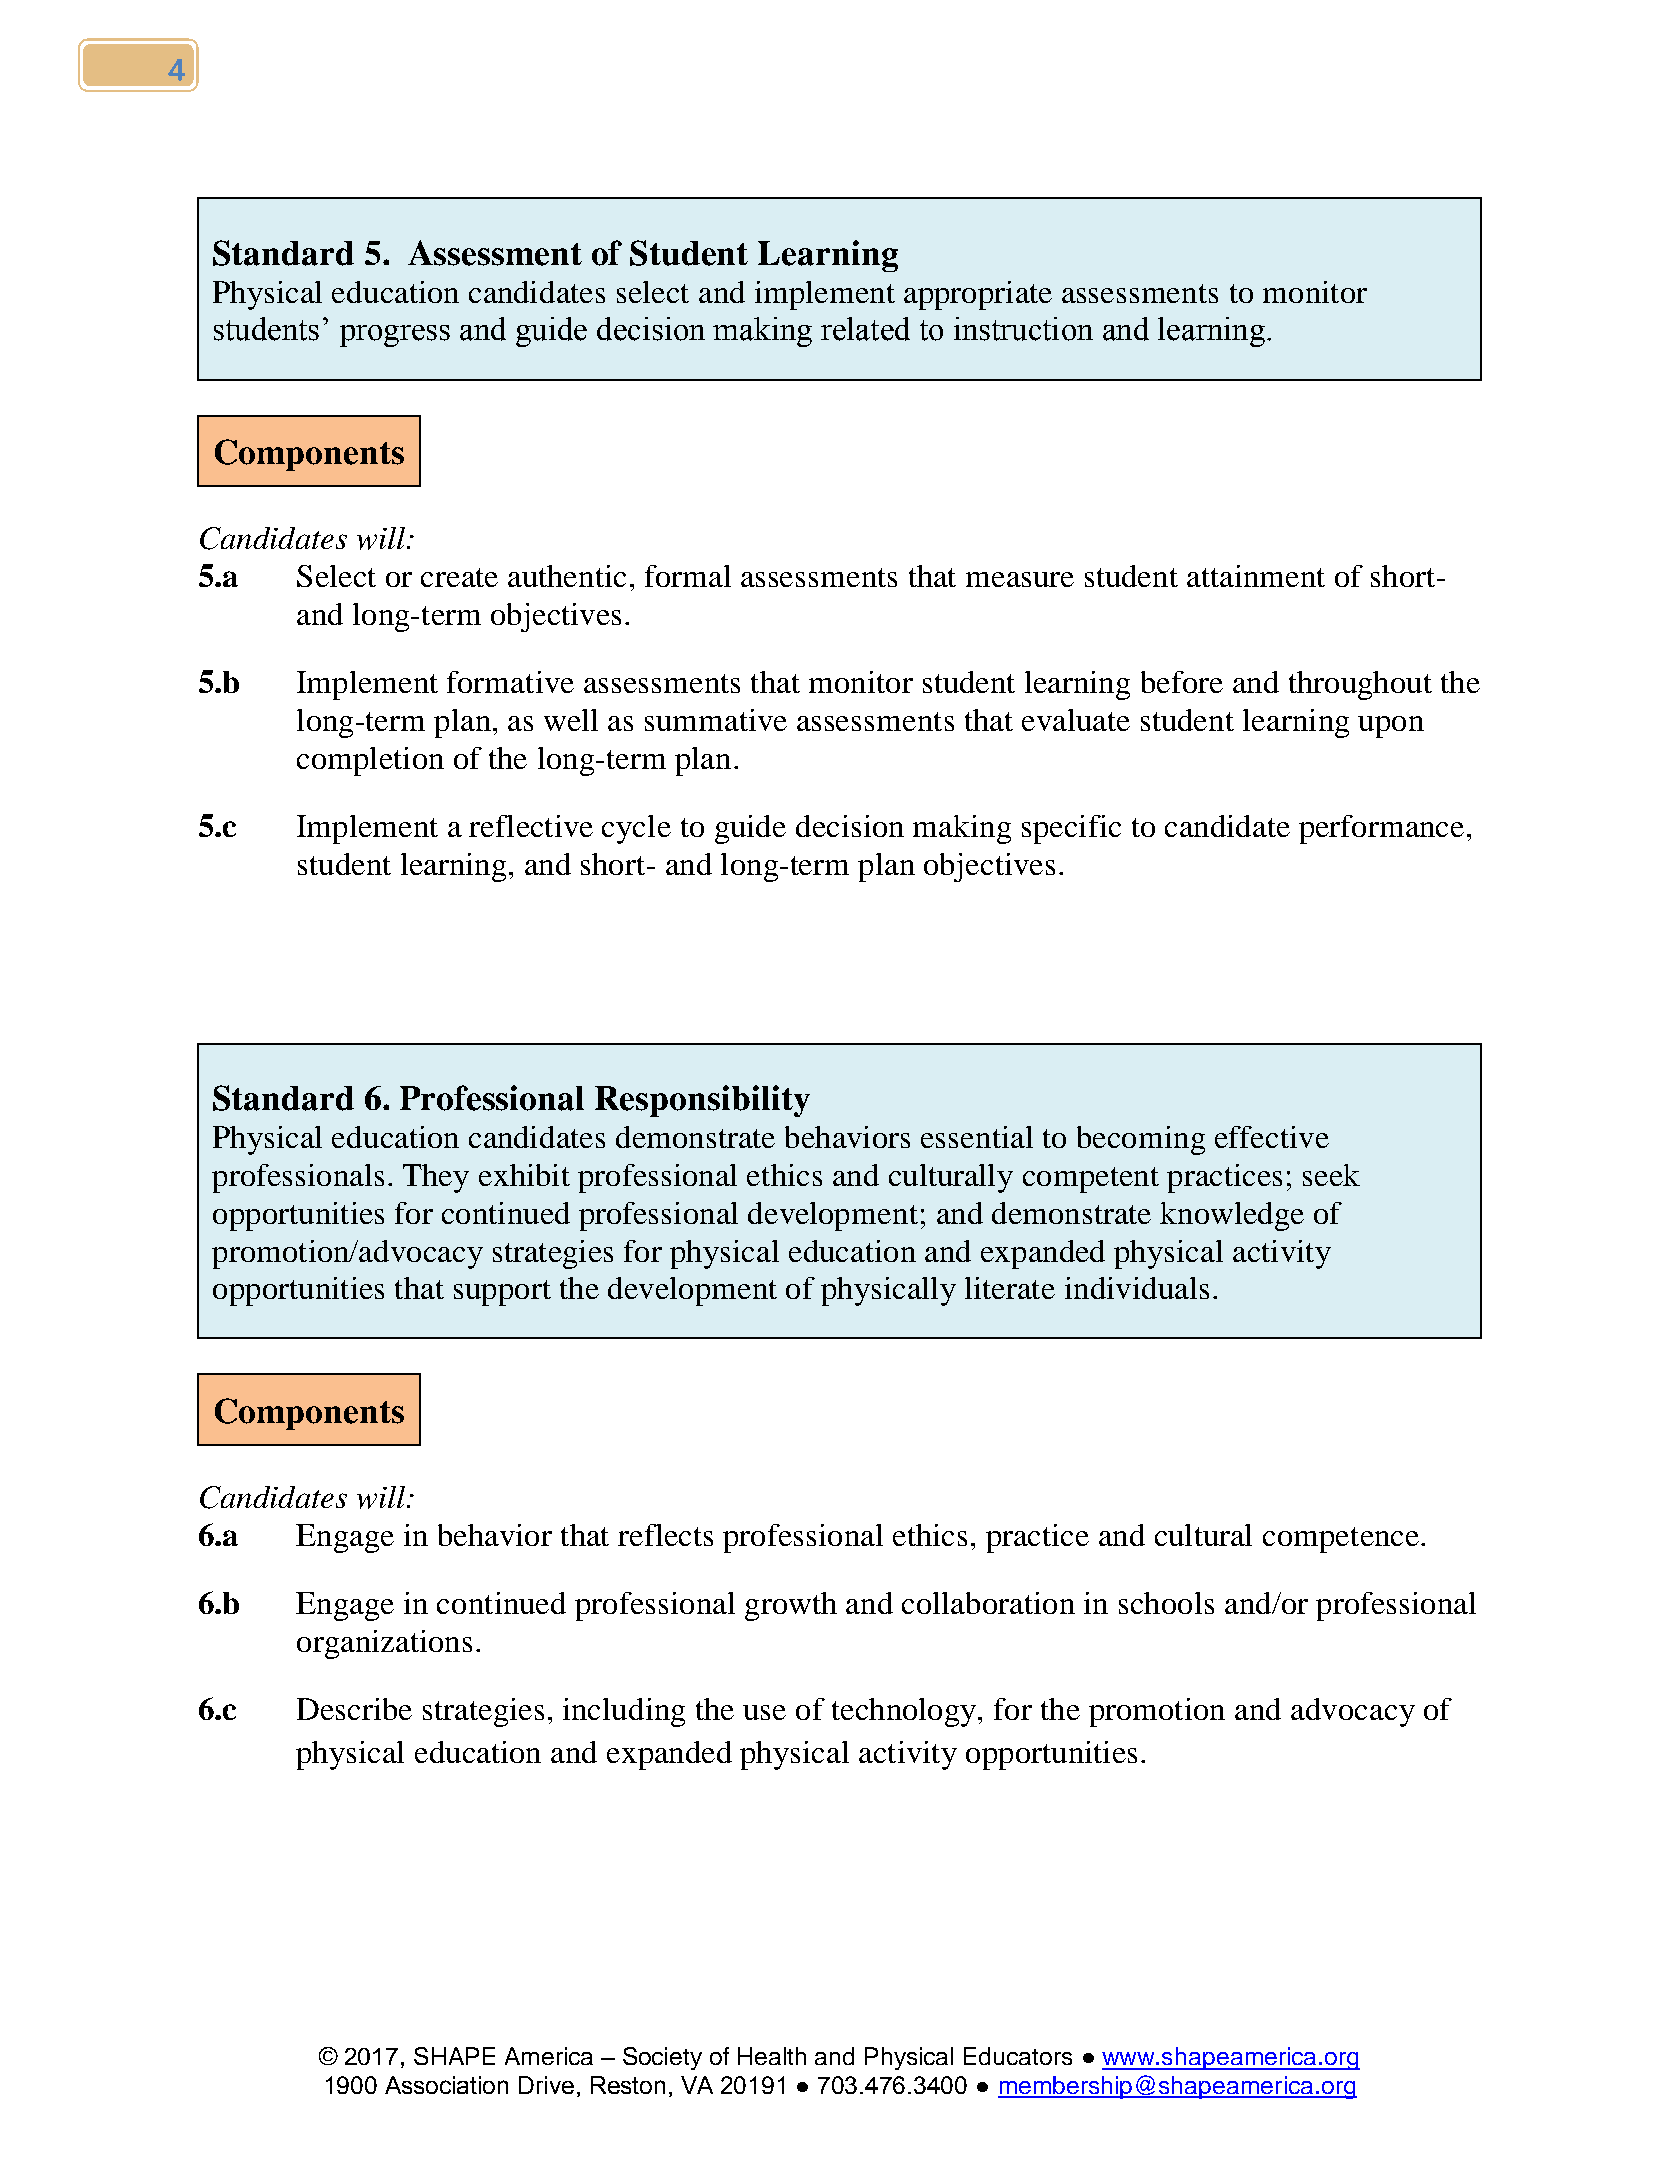 The image size is (1679, 2173). I want to click on instruction, so click(1023, 329).
